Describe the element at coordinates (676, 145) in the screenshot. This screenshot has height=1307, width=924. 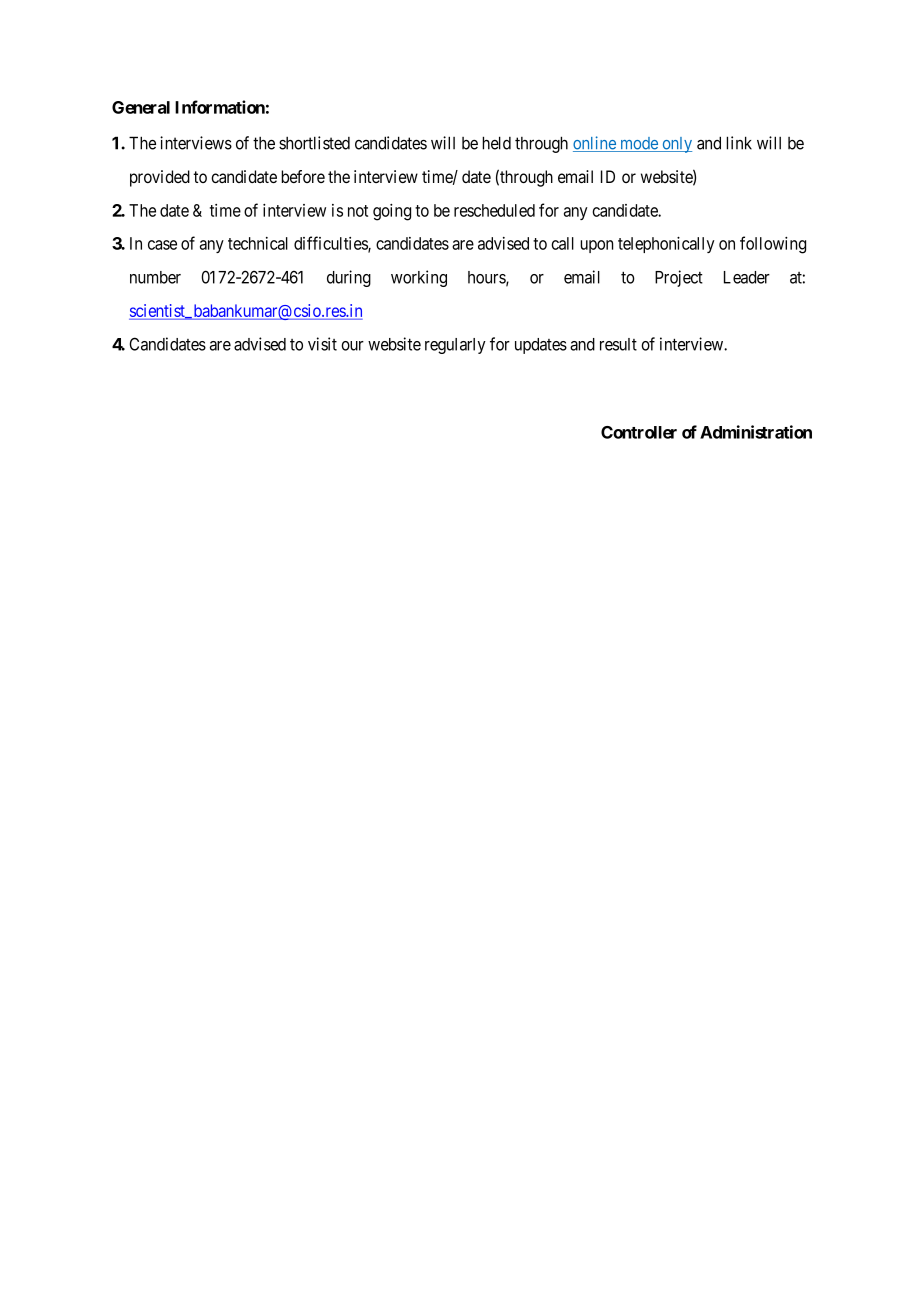
I see `only` at that location.
